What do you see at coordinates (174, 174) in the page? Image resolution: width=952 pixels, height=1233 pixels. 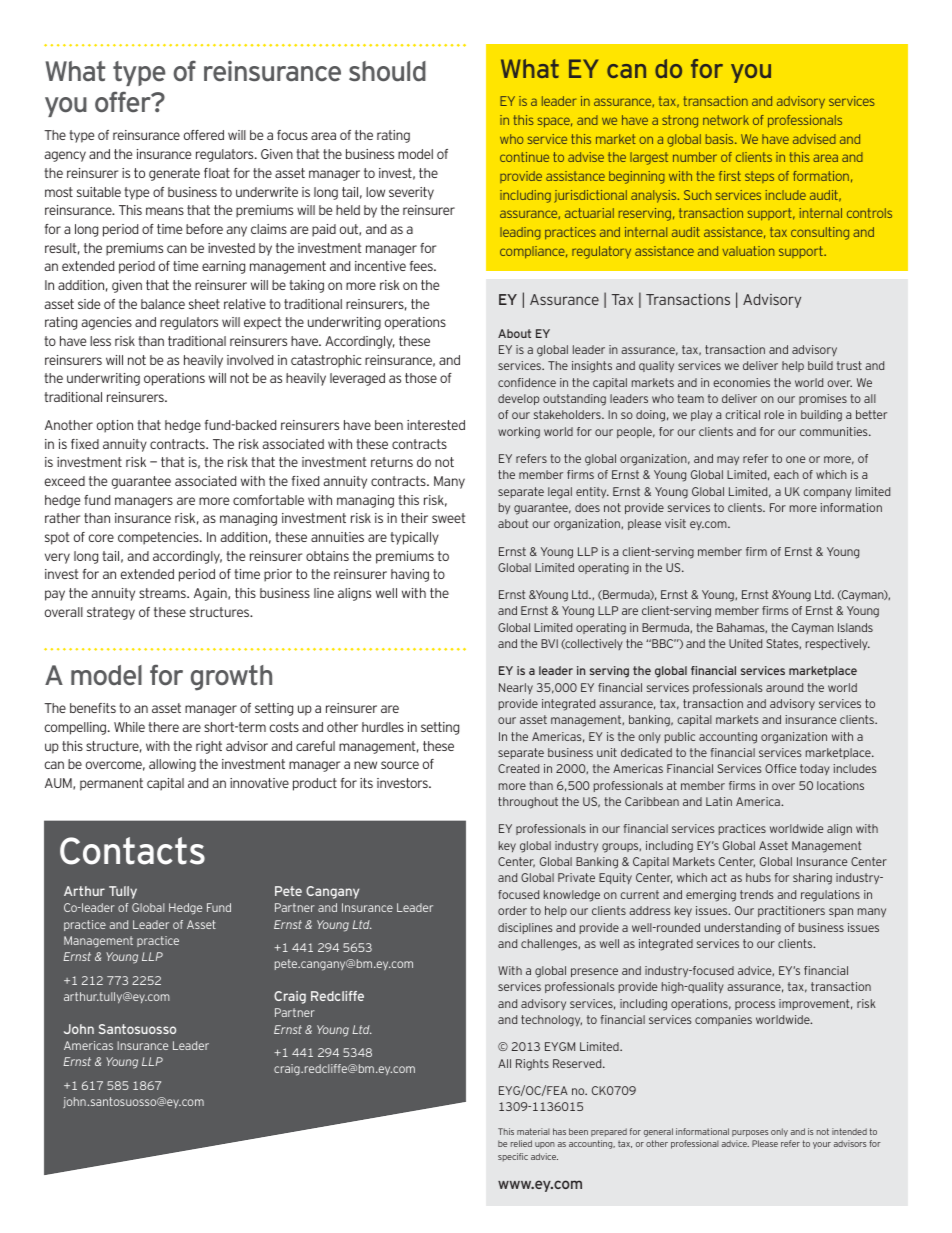 I see `generate` at bounding box center [174, 174].
